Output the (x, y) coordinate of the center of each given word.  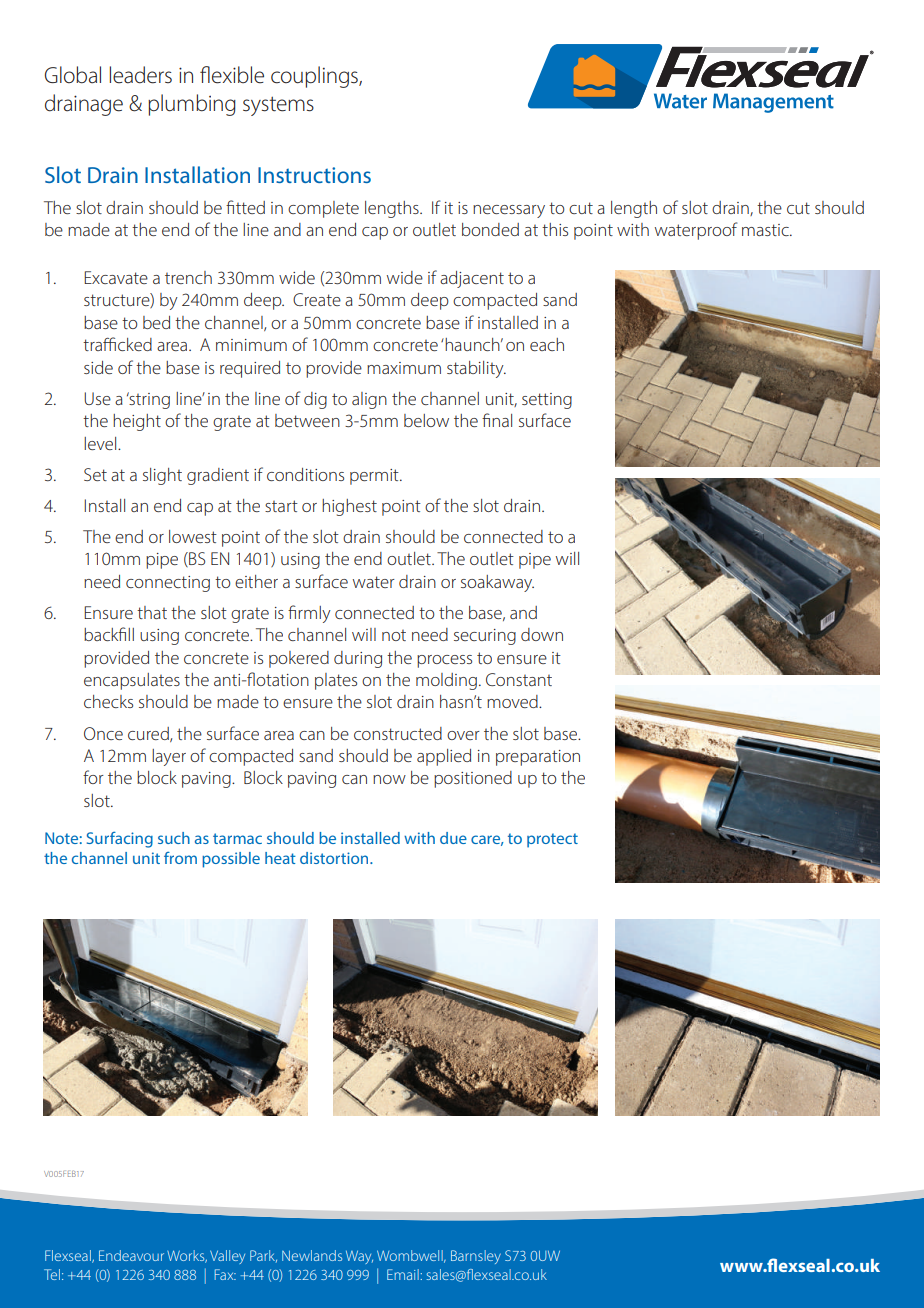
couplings (315, 77)
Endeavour (131, 1255)
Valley (227, 1257)
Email (404, 1274)
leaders (141, 75)
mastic (766, 230)
